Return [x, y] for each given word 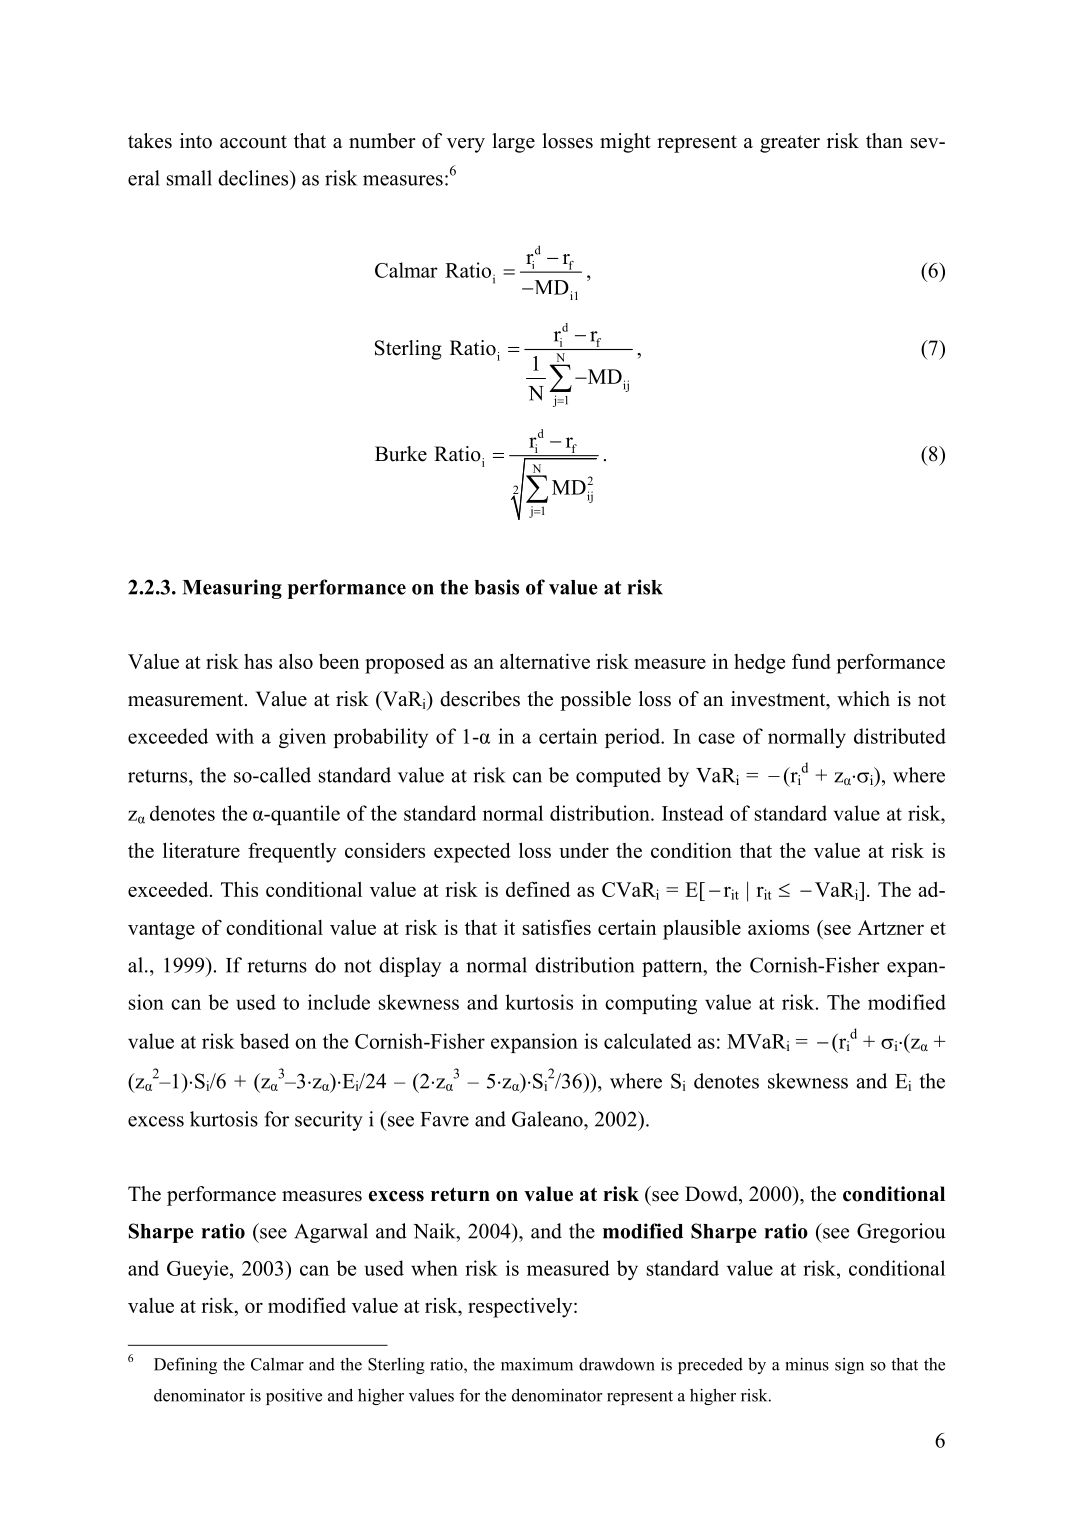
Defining [185, 1366]
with [235, 736]
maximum [537, 1364]
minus [807, 1364]
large [513, 143]
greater [790, 144]
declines [254, 178]
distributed [900, 736]
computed [618, 777]
